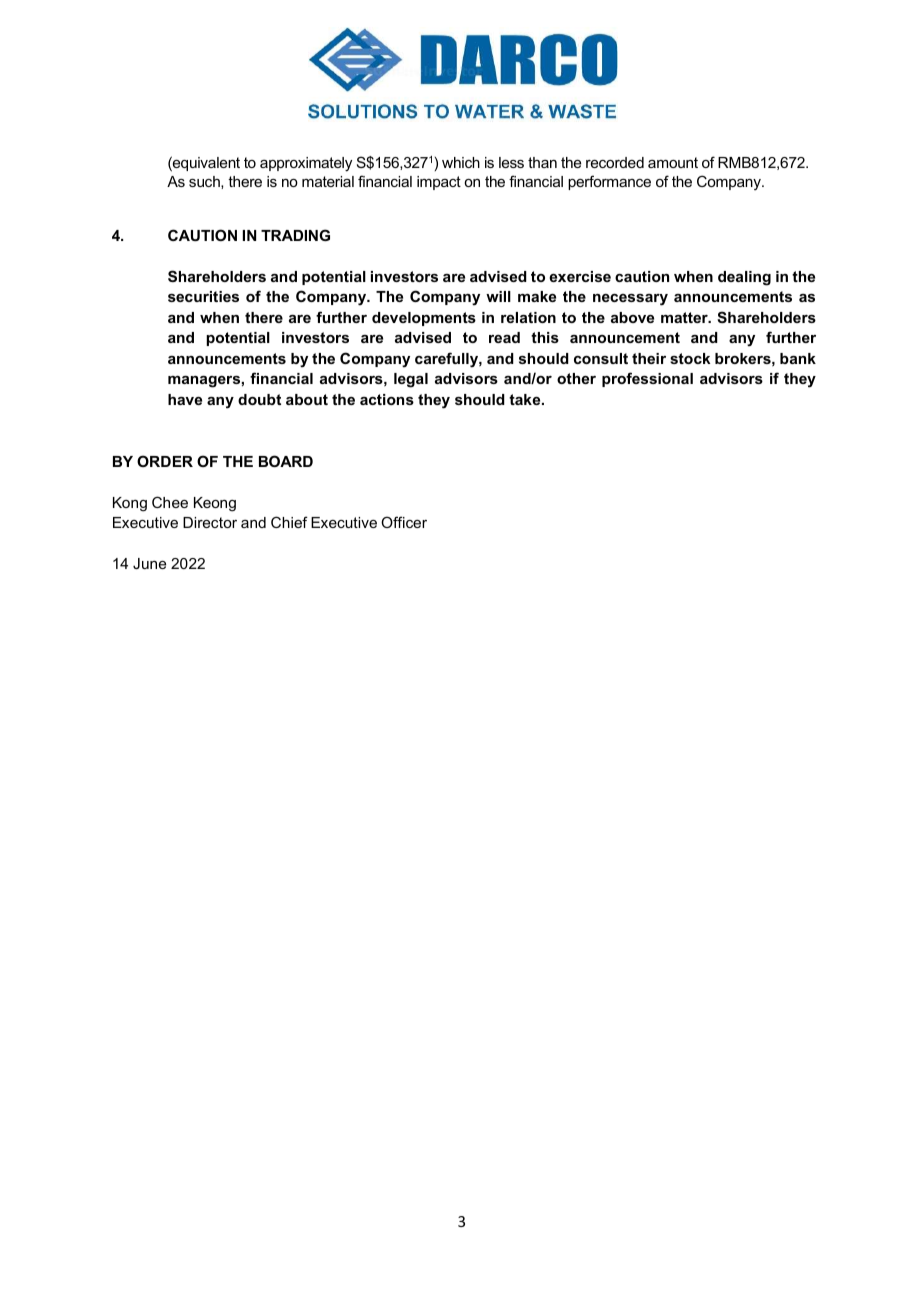 This page has width=924, height=1308. Describe the element at coordinates (185, 399) in the page. I see `have` at that location.
